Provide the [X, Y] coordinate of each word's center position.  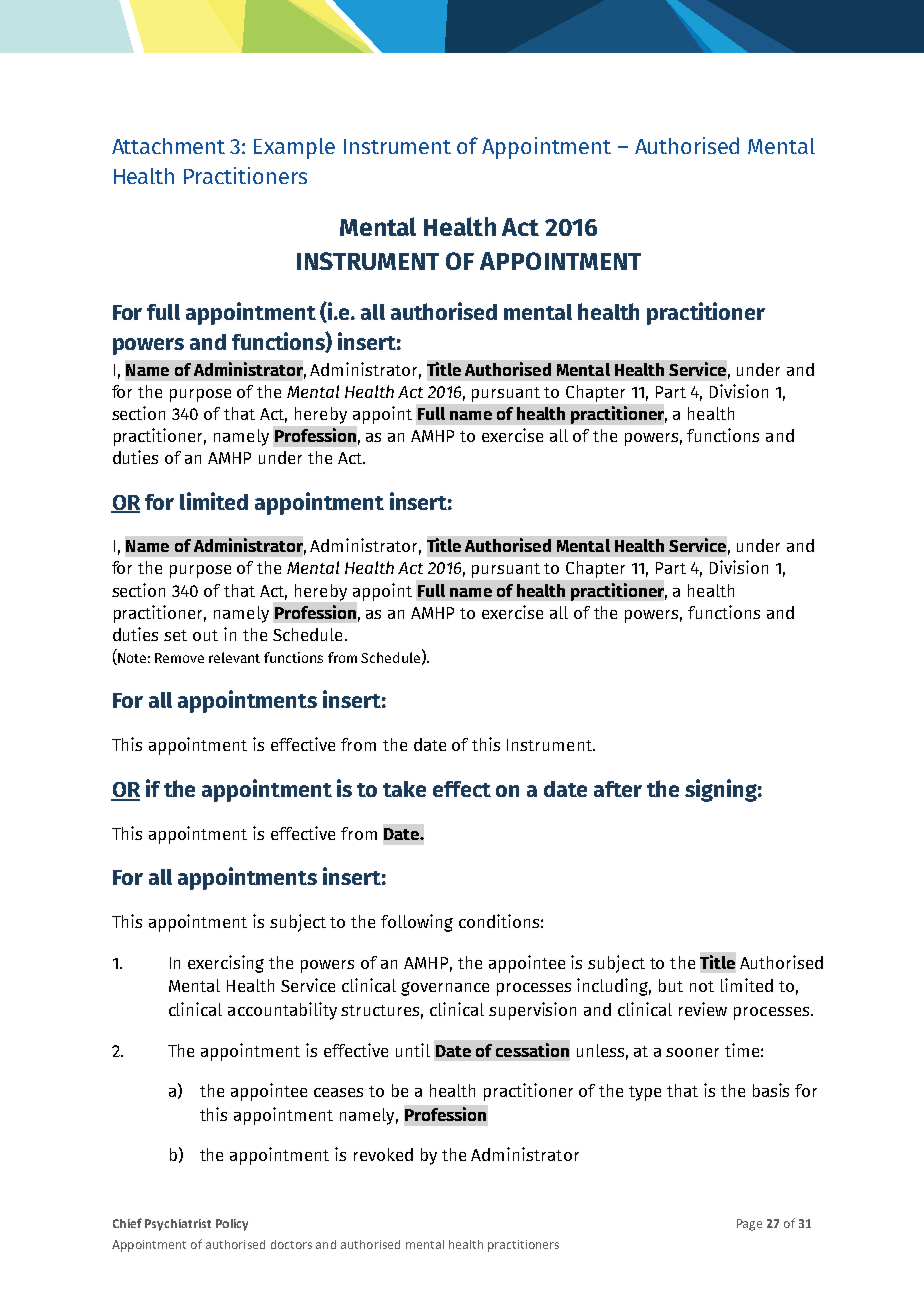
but [671, 985]
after [618, 789]
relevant [234, 657]
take [404, 789]
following [417, 923]
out [205, 635]
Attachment [168, 146]
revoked [383, 1154]
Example [294, 148]
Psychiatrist [178, 1225]
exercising [226, 964]
